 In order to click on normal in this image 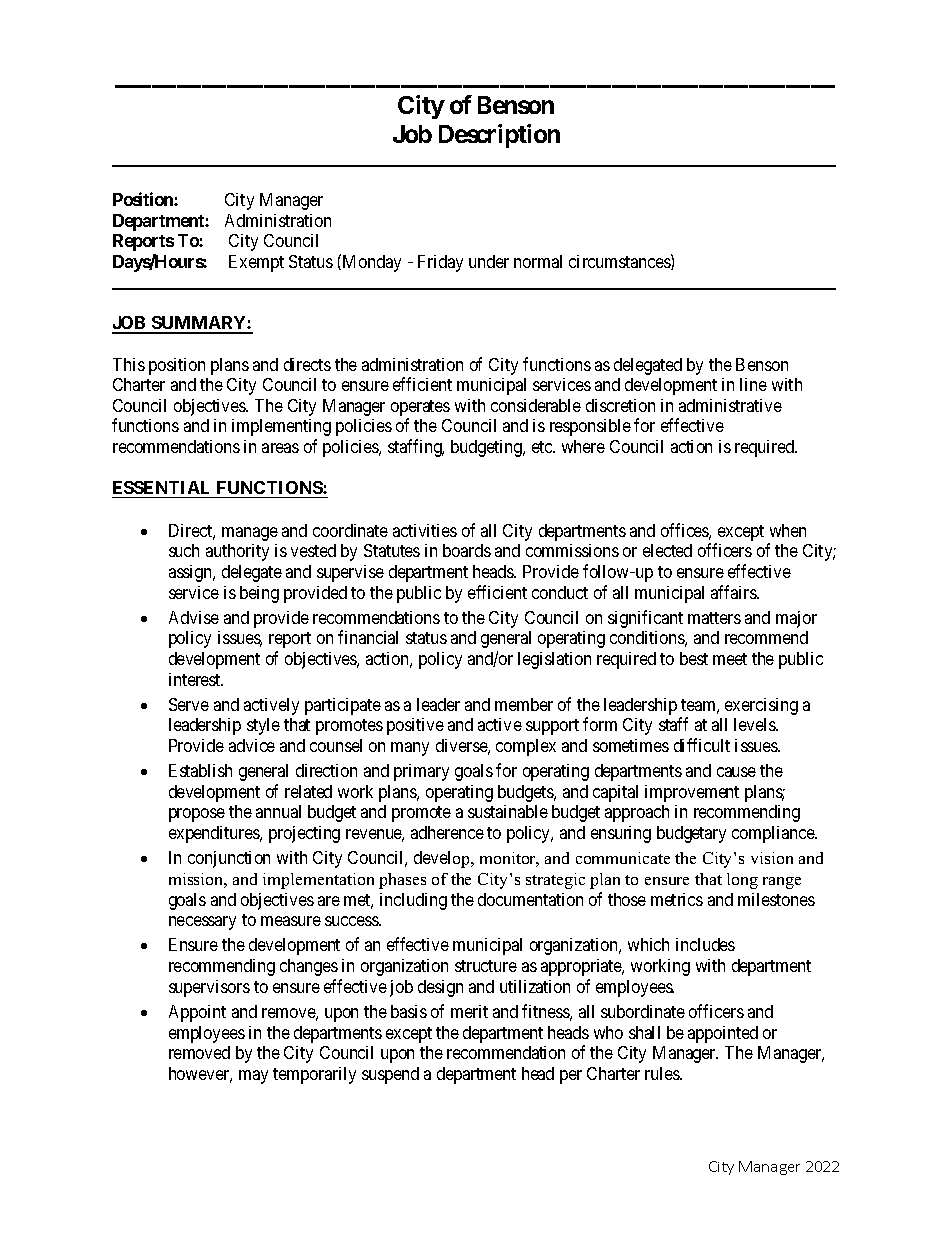, I will do `click(538, 261)`.
